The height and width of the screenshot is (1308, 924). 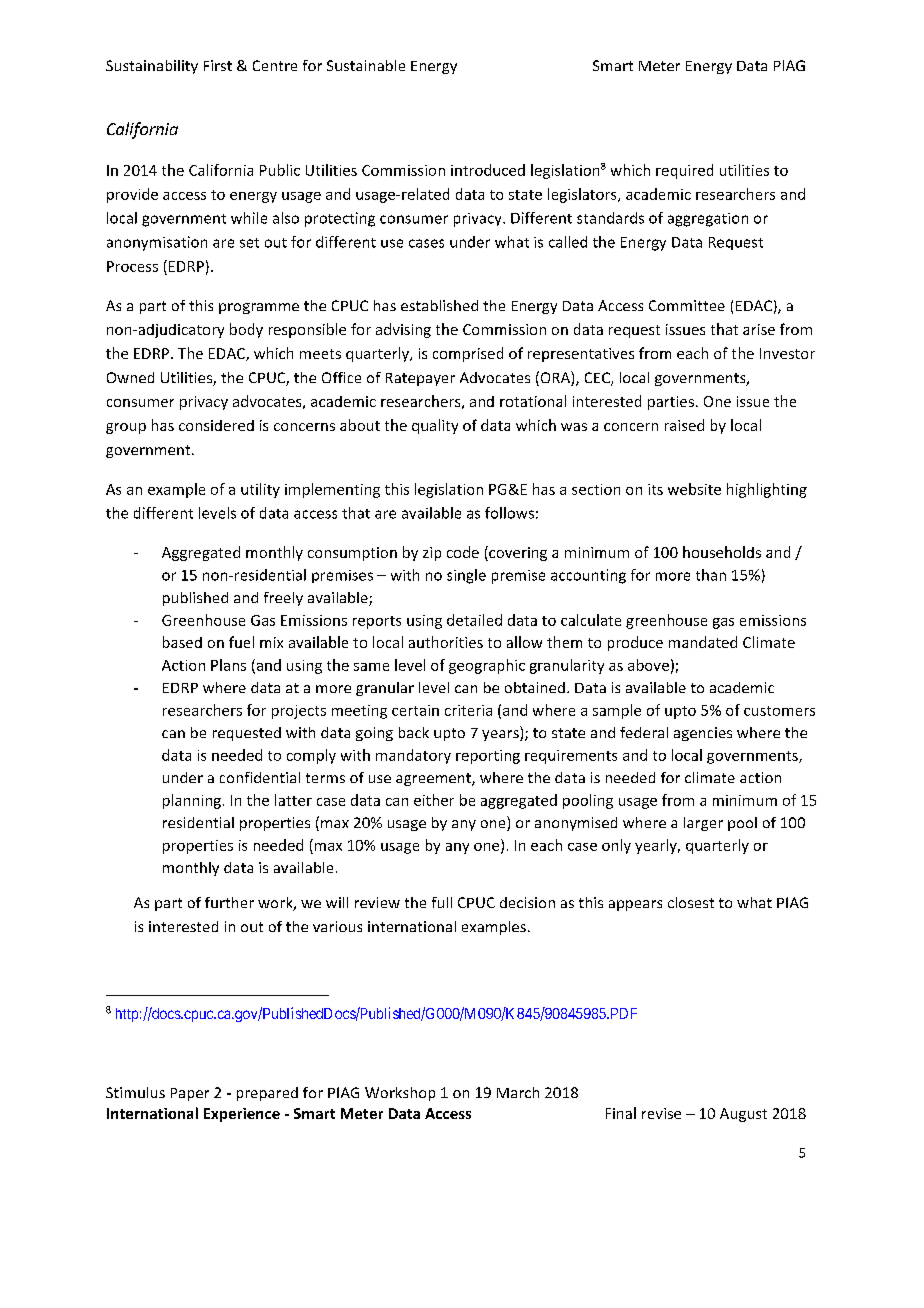 What do you see at coordinates (218, 65) in the screenshot?
I see `First` at bounding box center [218, 65].
